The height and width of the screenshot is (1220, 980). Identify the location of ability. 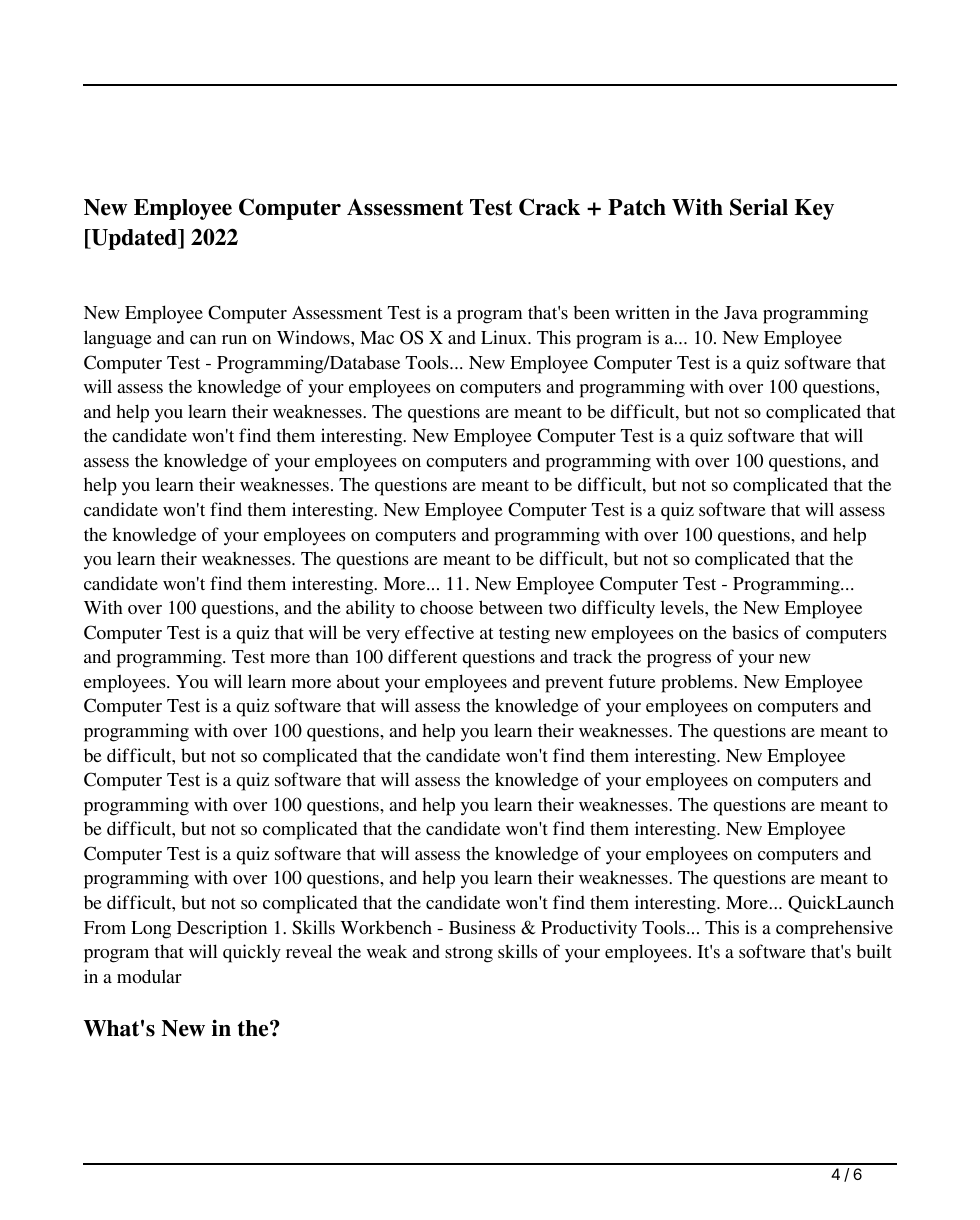
(370, 609).
